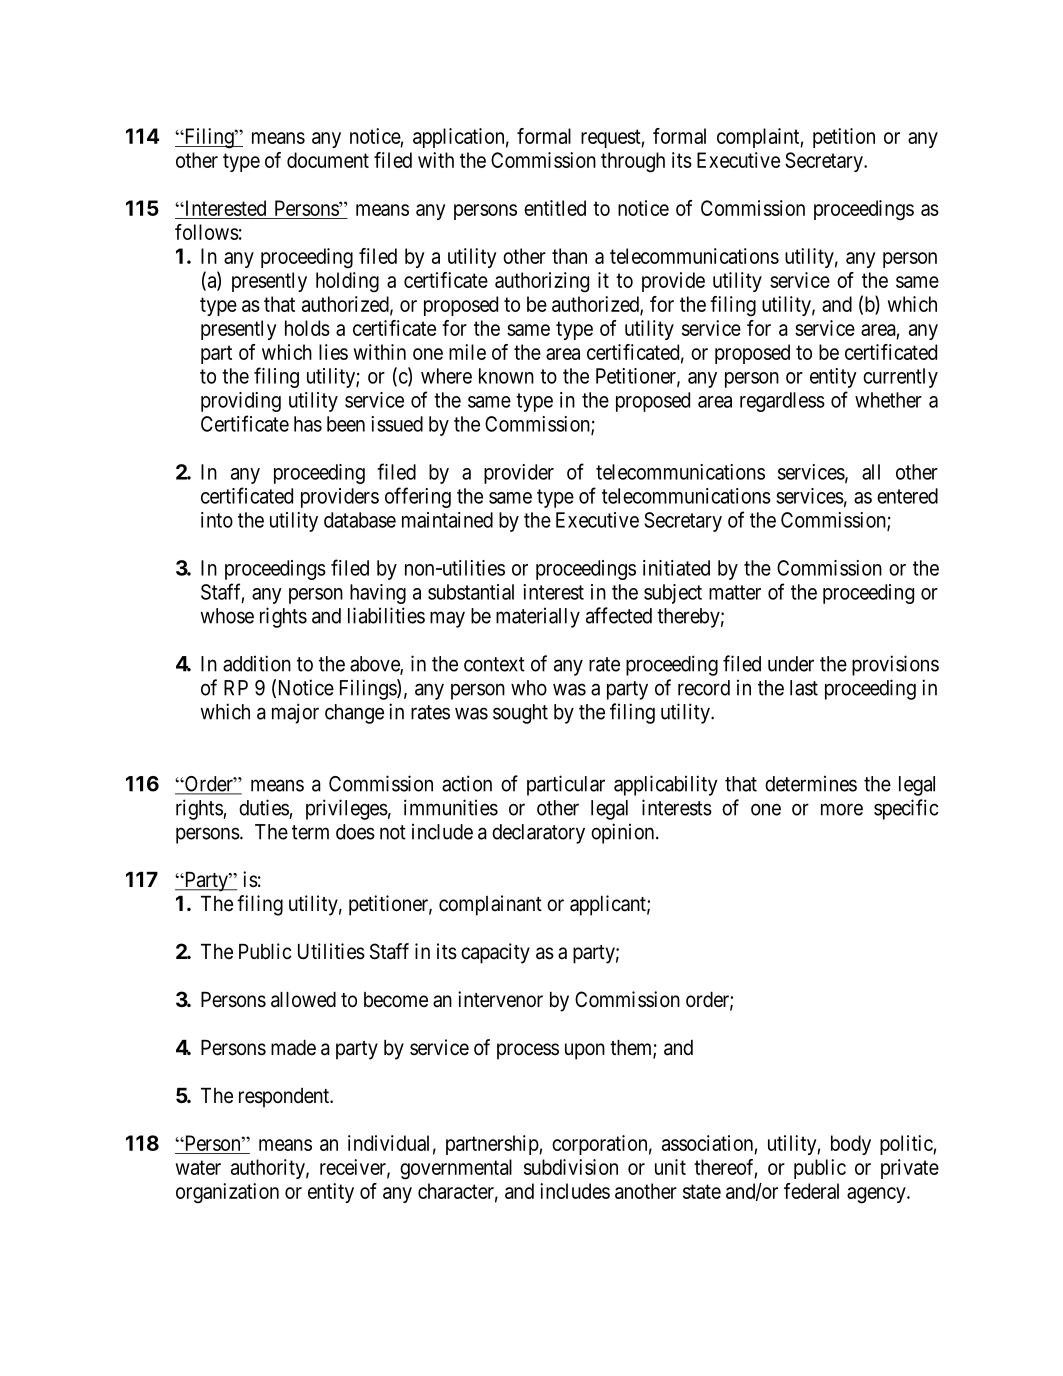 The height and width of the screenshot is (1376, 1063). Describe the element at coordinates (571, 1167) in the screenshot. I see `subdivision` at that location.
